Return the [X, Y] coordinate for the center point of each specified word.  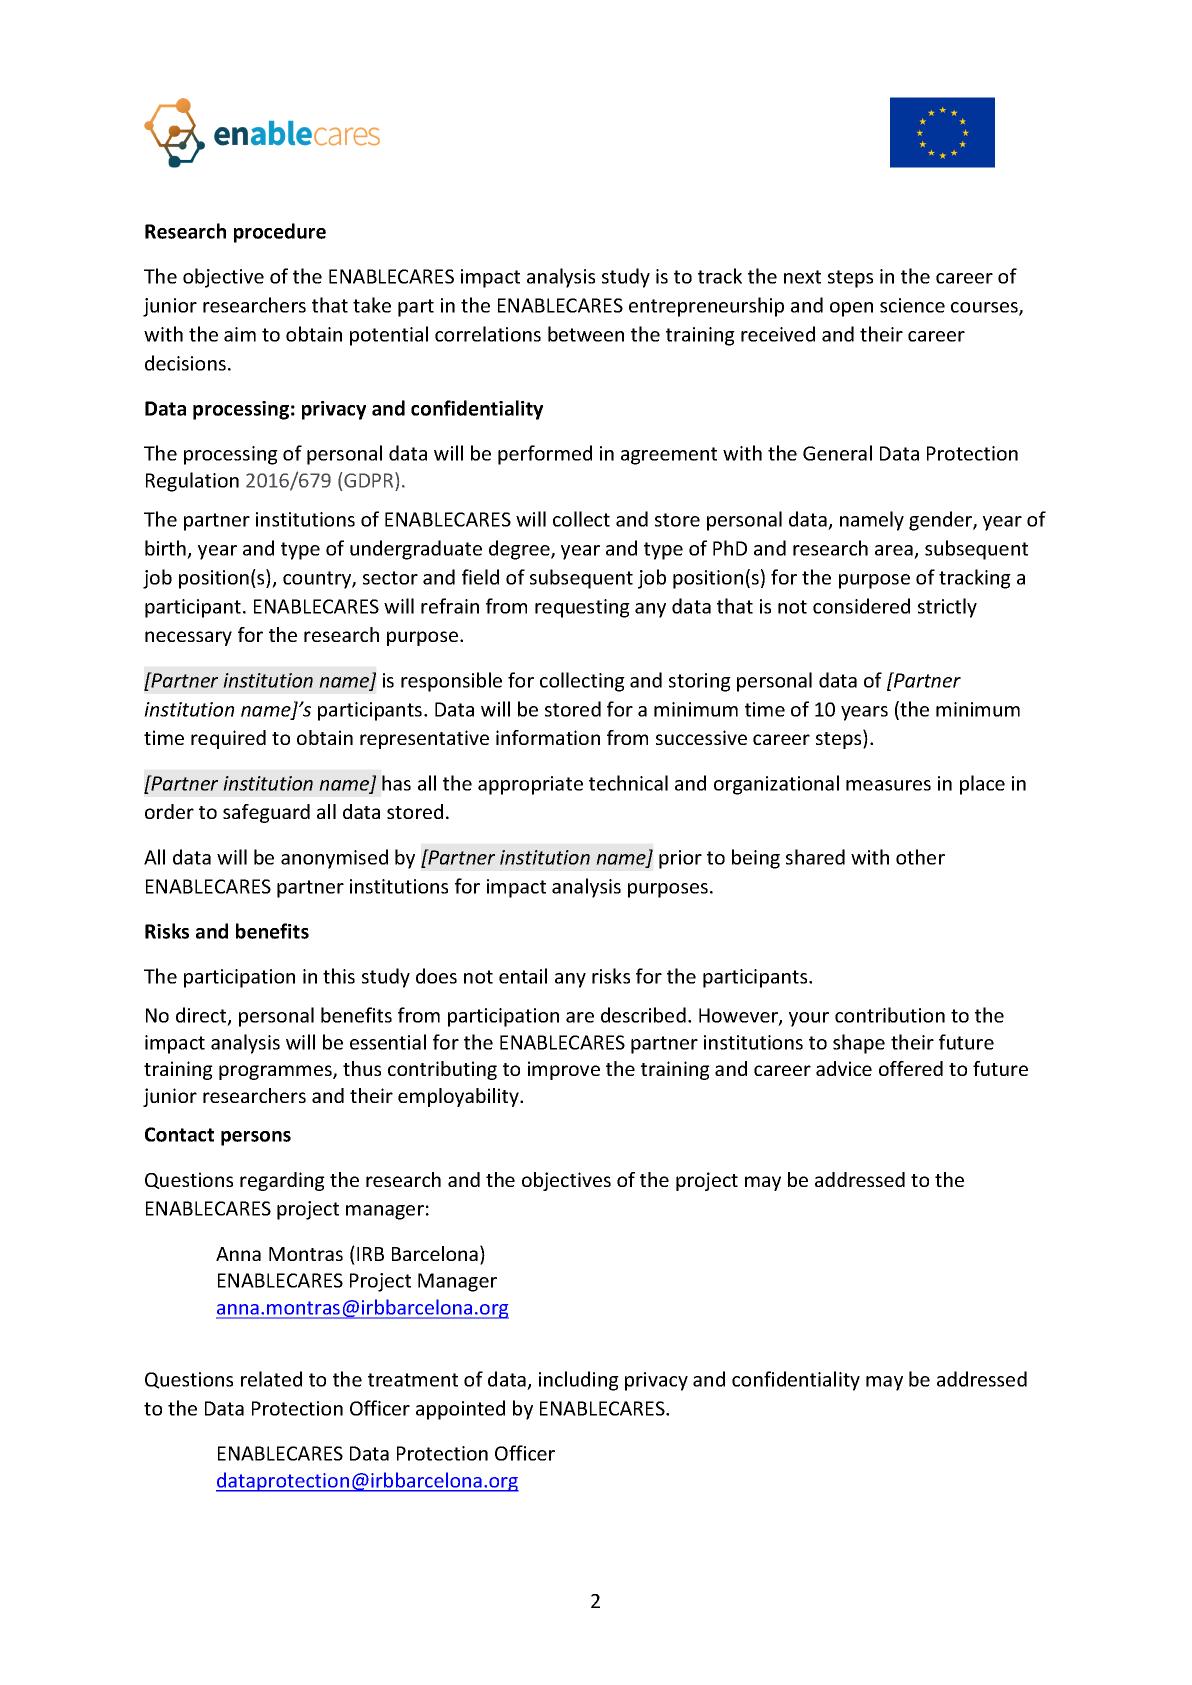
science [912, 305]
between [586, 334]
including [579, 1381]
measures [888, 785]
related [271, 1379]
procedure [280, 233]
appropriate [530, 785]
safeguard [266, 813]
